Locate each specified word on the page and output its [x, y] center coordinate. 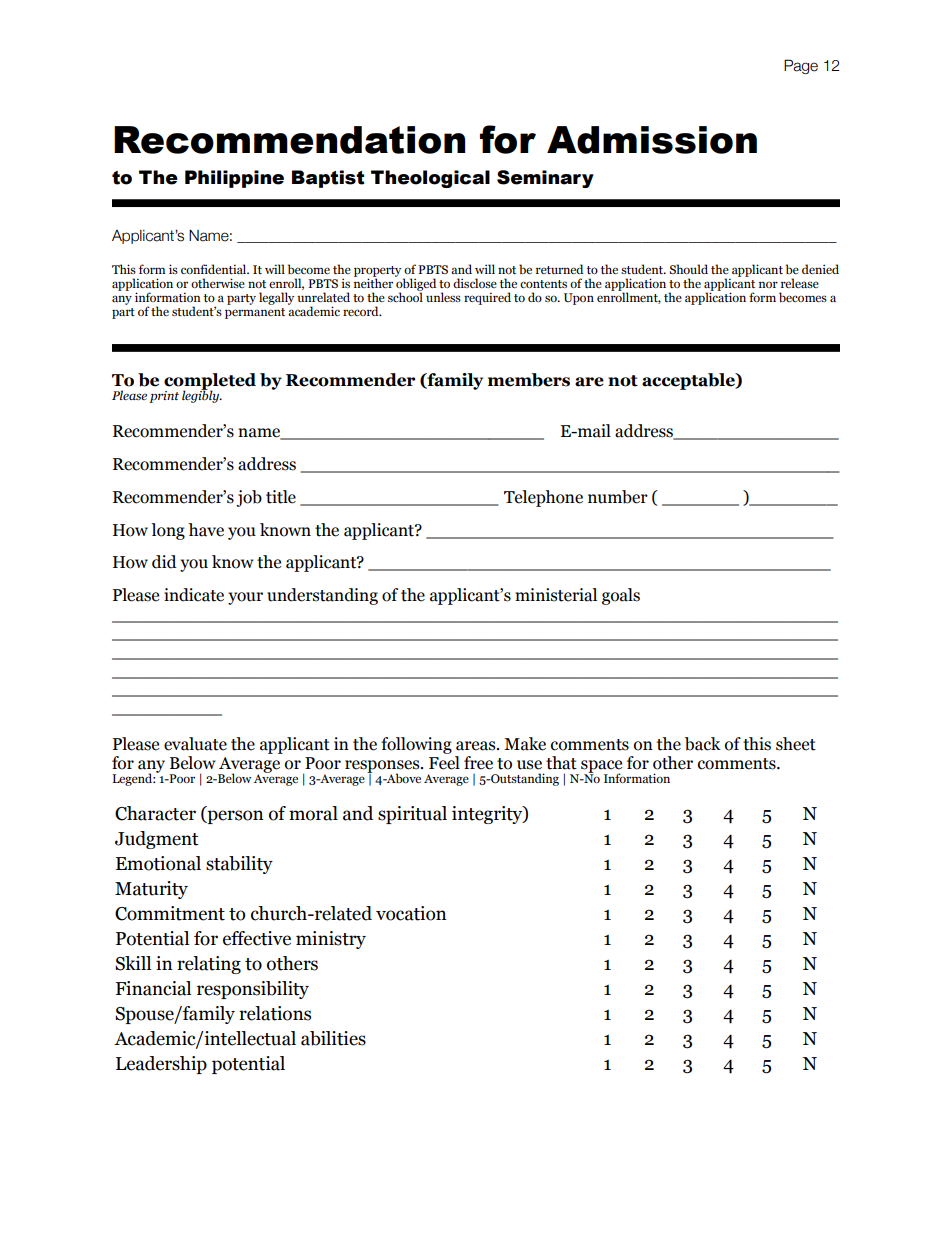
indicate [194, 595]
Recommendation [289, 140]
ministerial [556, 595]
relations [275, 1013]
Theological [430, 179]
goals [621, 596]
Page [801, 66]
